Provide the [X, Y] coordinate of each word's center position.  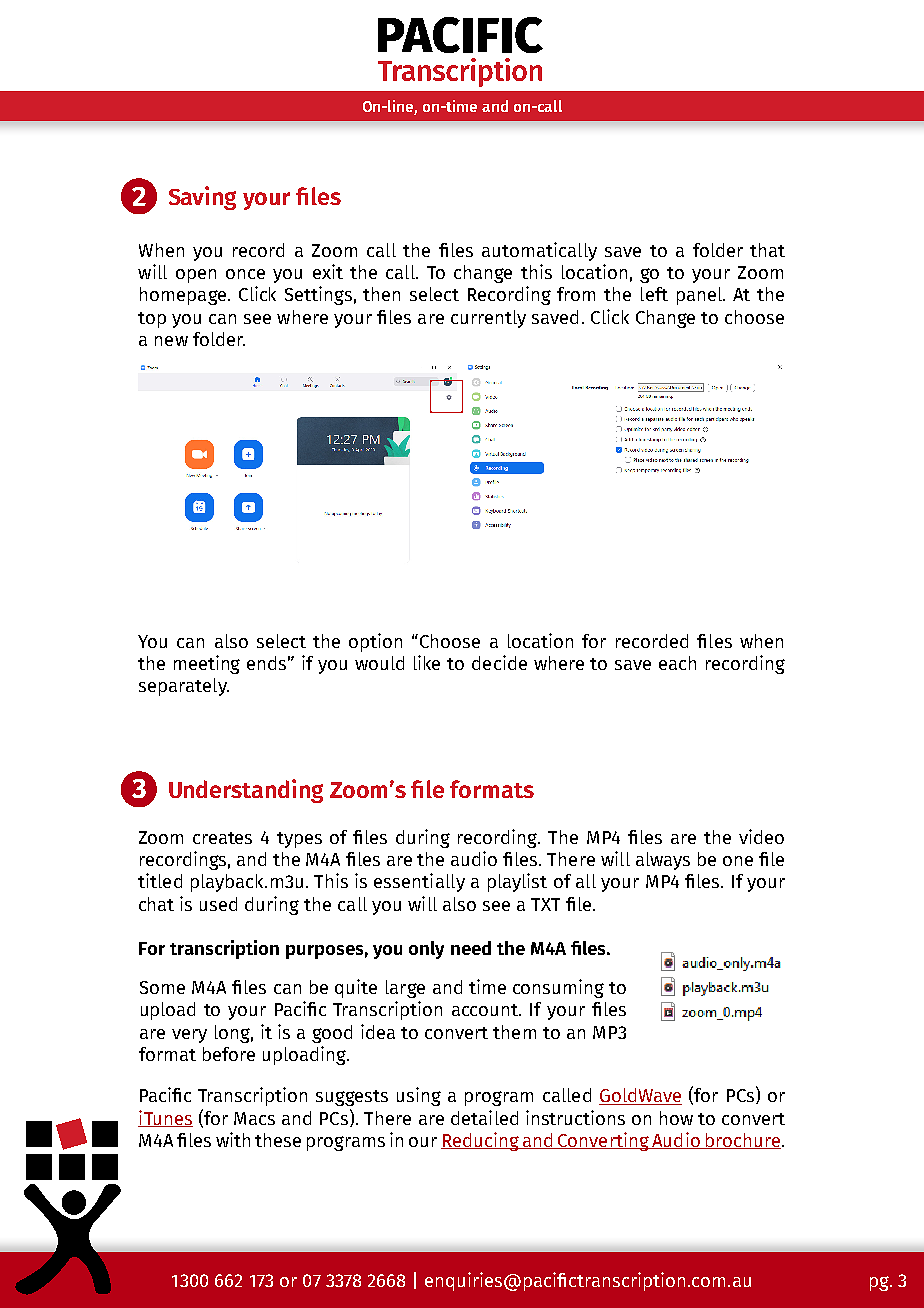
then [381, 294]
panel [700, 296]
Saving [202, 198]
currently [488, 319]
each [677, 663]
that [767, 250]
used [218, 904]
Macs [254, 1118]
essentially [419, 882]
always [663, 861]
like [427, 662]
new [171, 341]
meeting [207, 664]
